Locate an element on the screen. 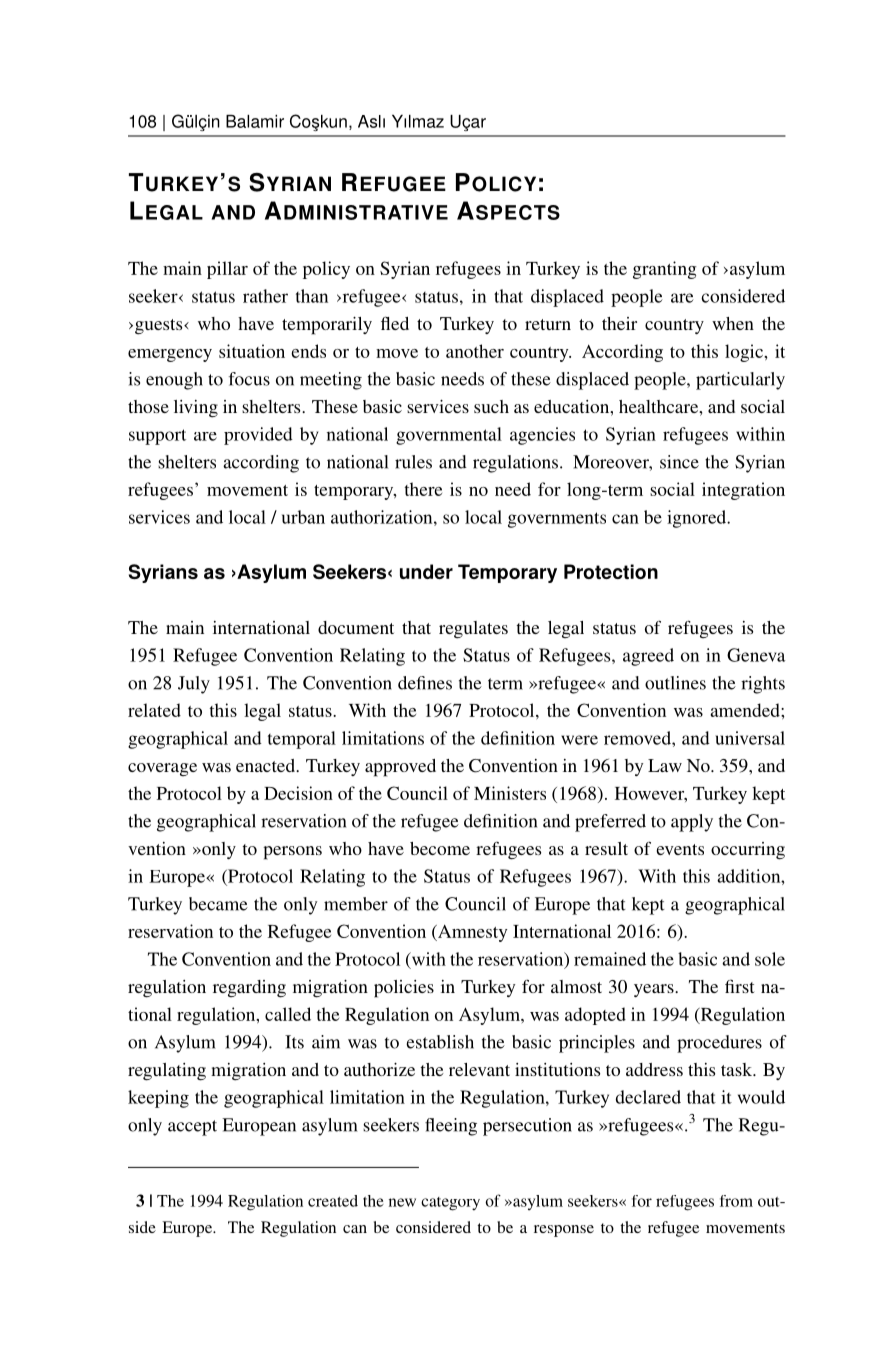  pillar is located at coordinates (227, 270).
